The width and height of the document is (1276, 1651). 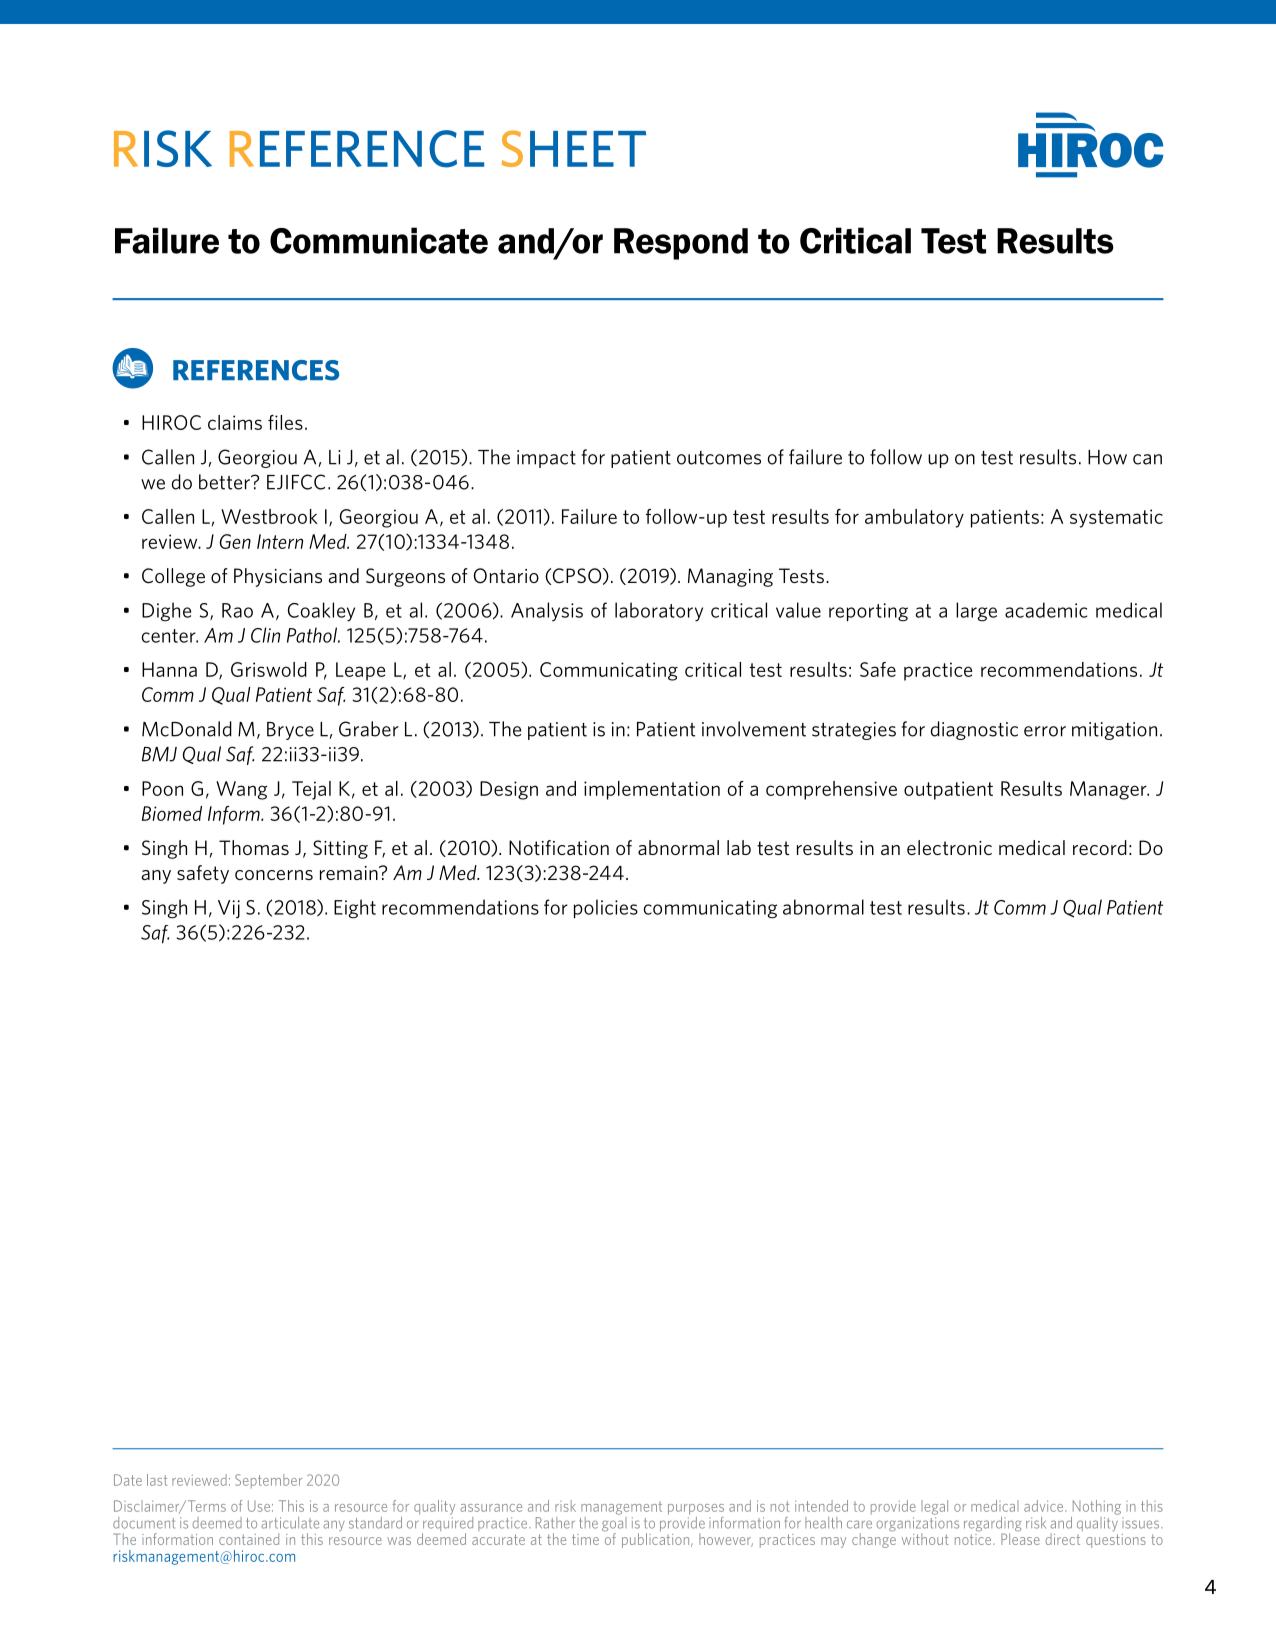 I want to click on goal, so click(x=614, y=1524).
